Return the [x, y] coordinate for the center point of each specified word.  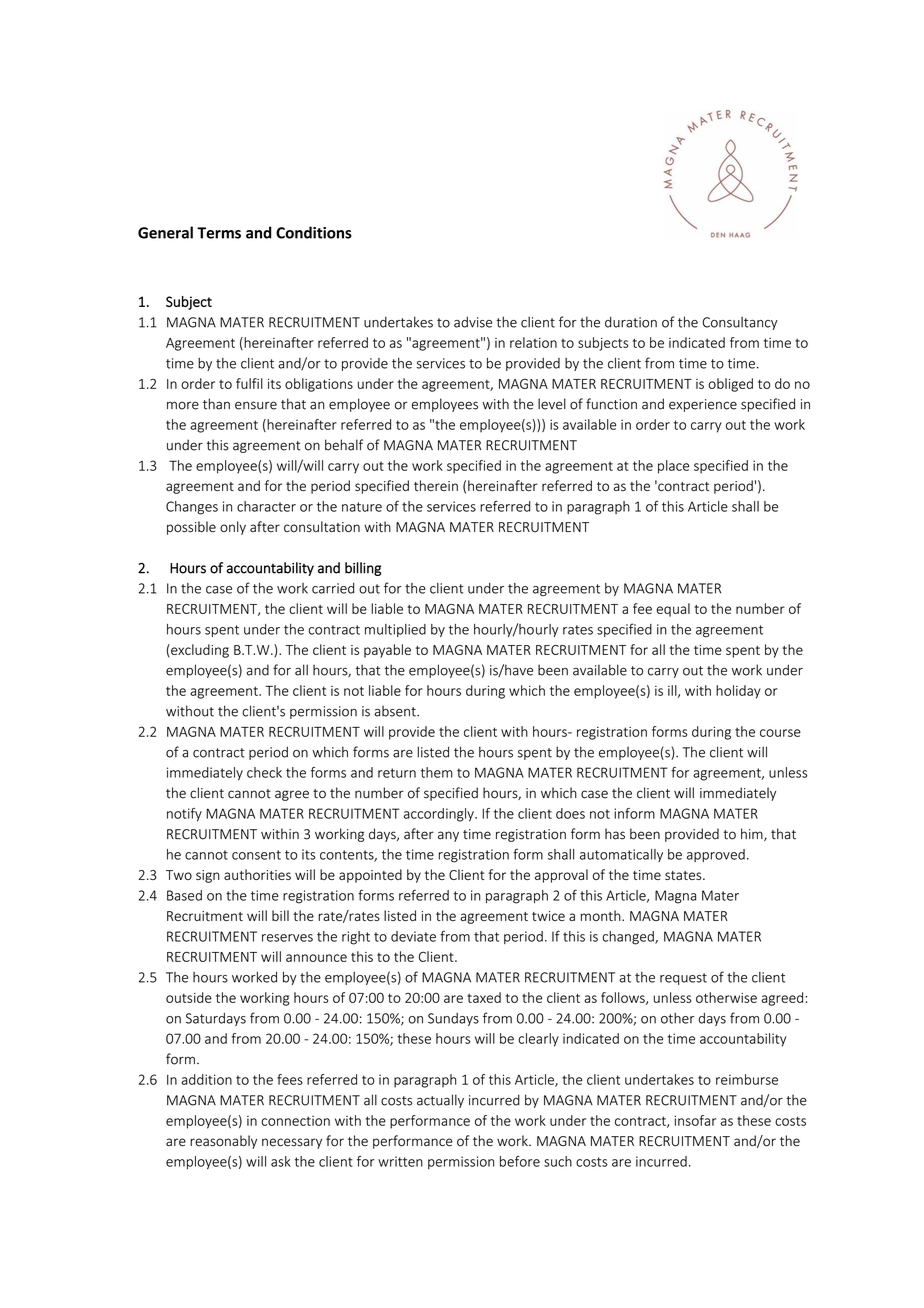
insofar [695, 1120]
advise [473, 322]
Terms [219, 233]
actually [440, 1101]
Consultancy [740, 323]
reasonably [223, 1142]
